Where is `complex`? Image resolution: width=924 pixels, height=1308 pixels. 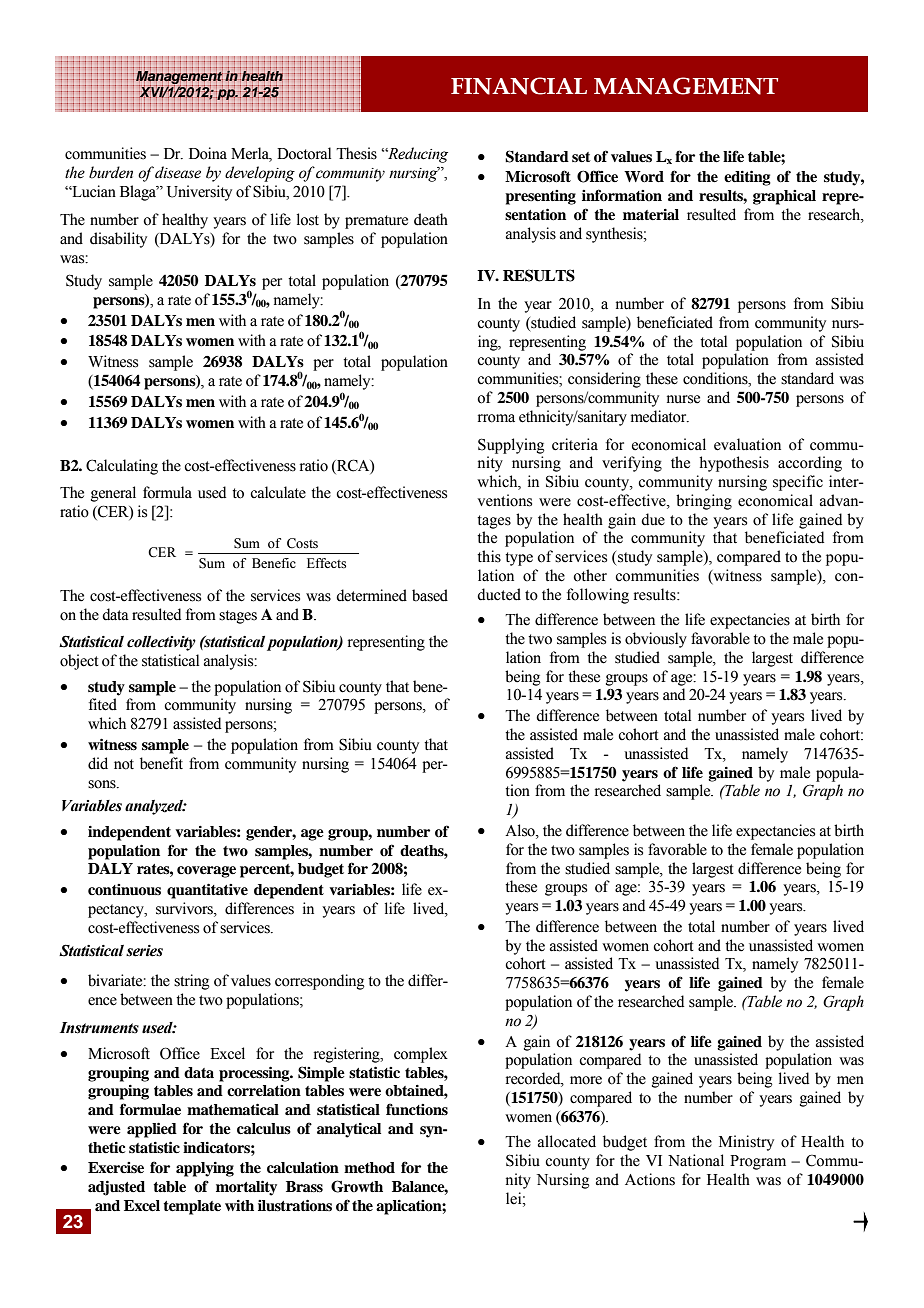
complex is located at coordinates (421, 1055).
